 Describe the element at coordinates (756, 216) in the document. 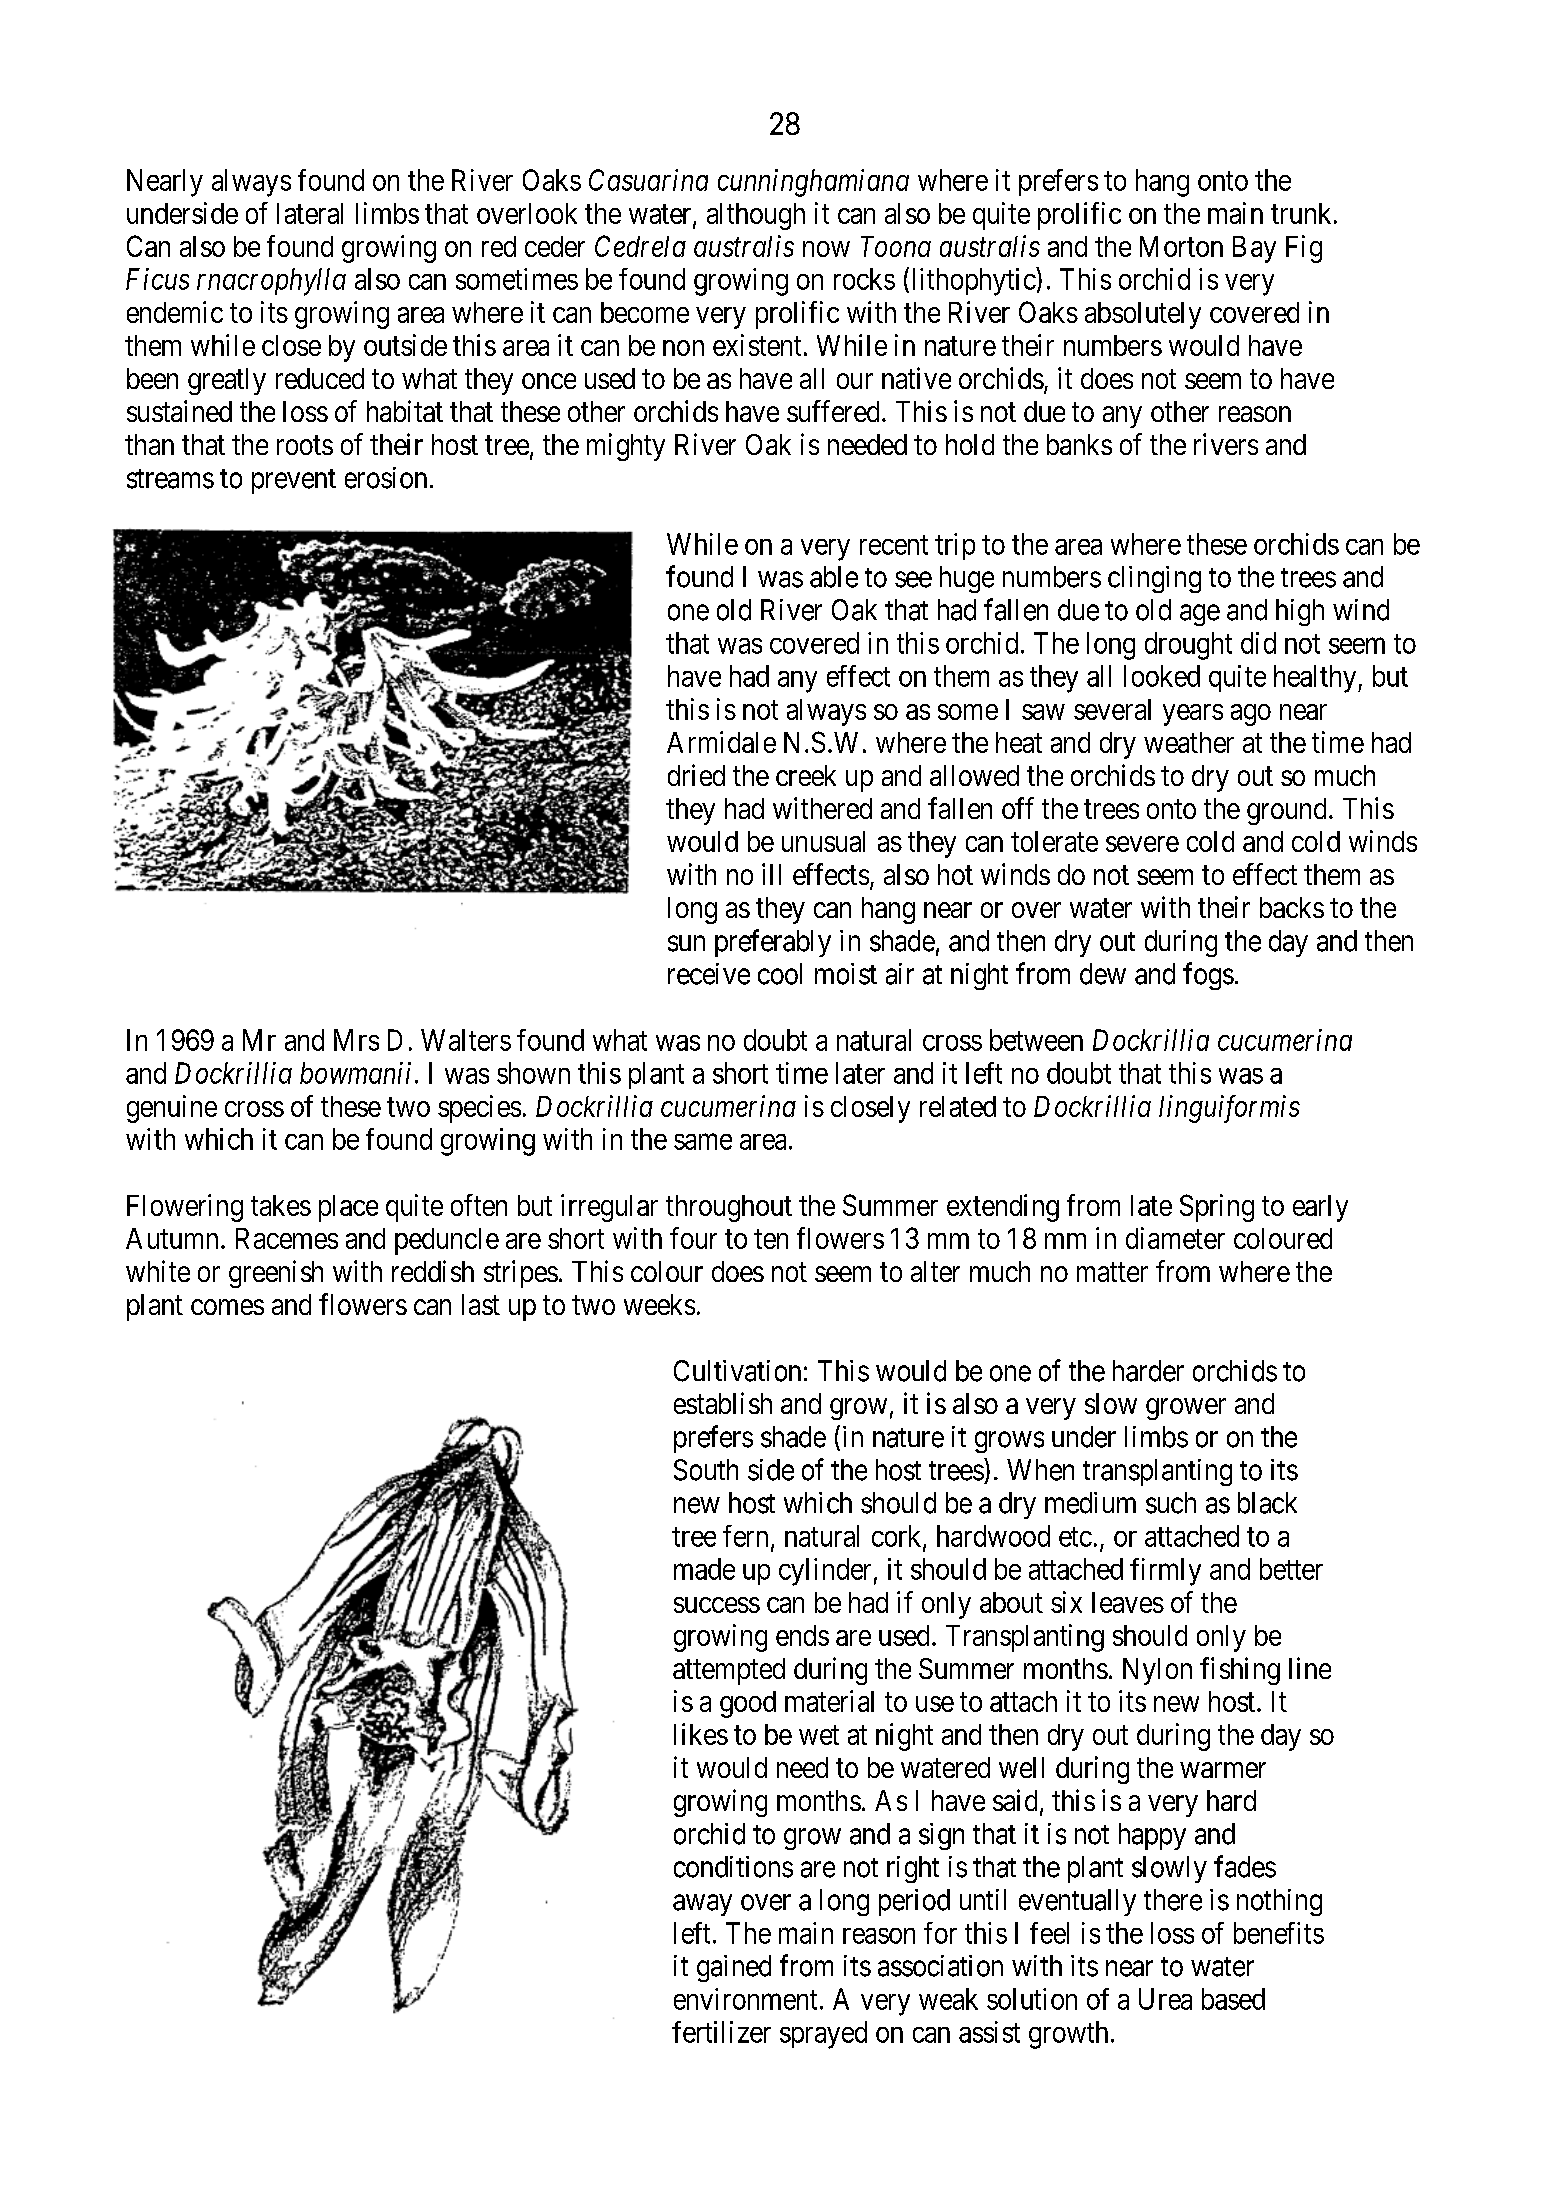

I see `although` at that location.
